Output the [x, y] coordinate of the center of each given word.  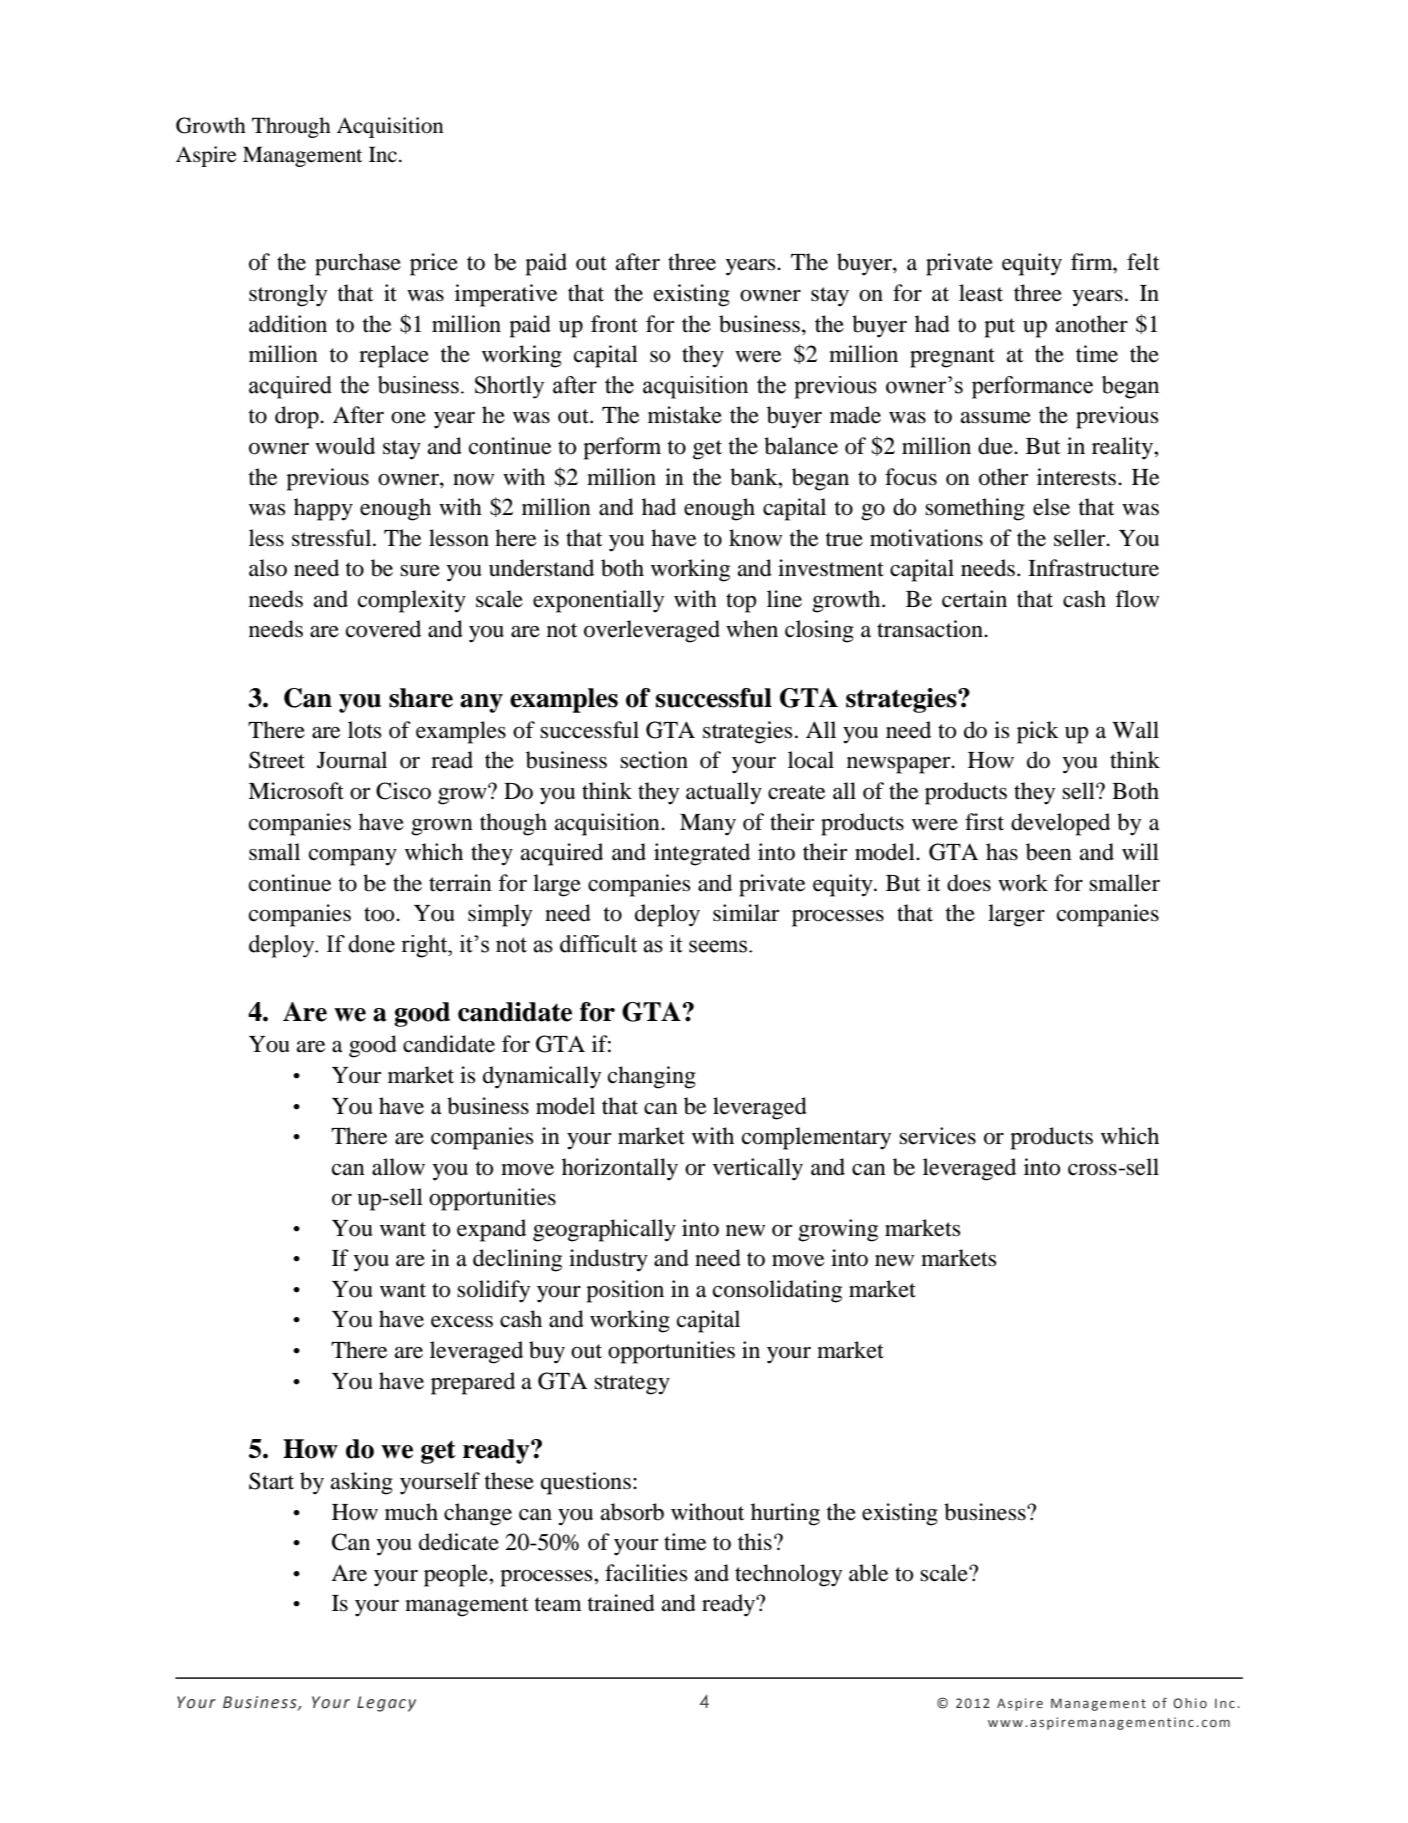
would [345, 446]
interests [1078, 477]
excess [462, 1322]
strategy [632, 1385]
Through [291, 127]
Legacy [386, 1704]
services [937, 1136]
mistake [685, 415]
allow [398, 1167]
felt [1143, 262]
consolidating [777, 1291]
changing [652, 1077]
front [614, 324]
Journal [352, 760]
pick [1038, 732]
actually [724, 793]
